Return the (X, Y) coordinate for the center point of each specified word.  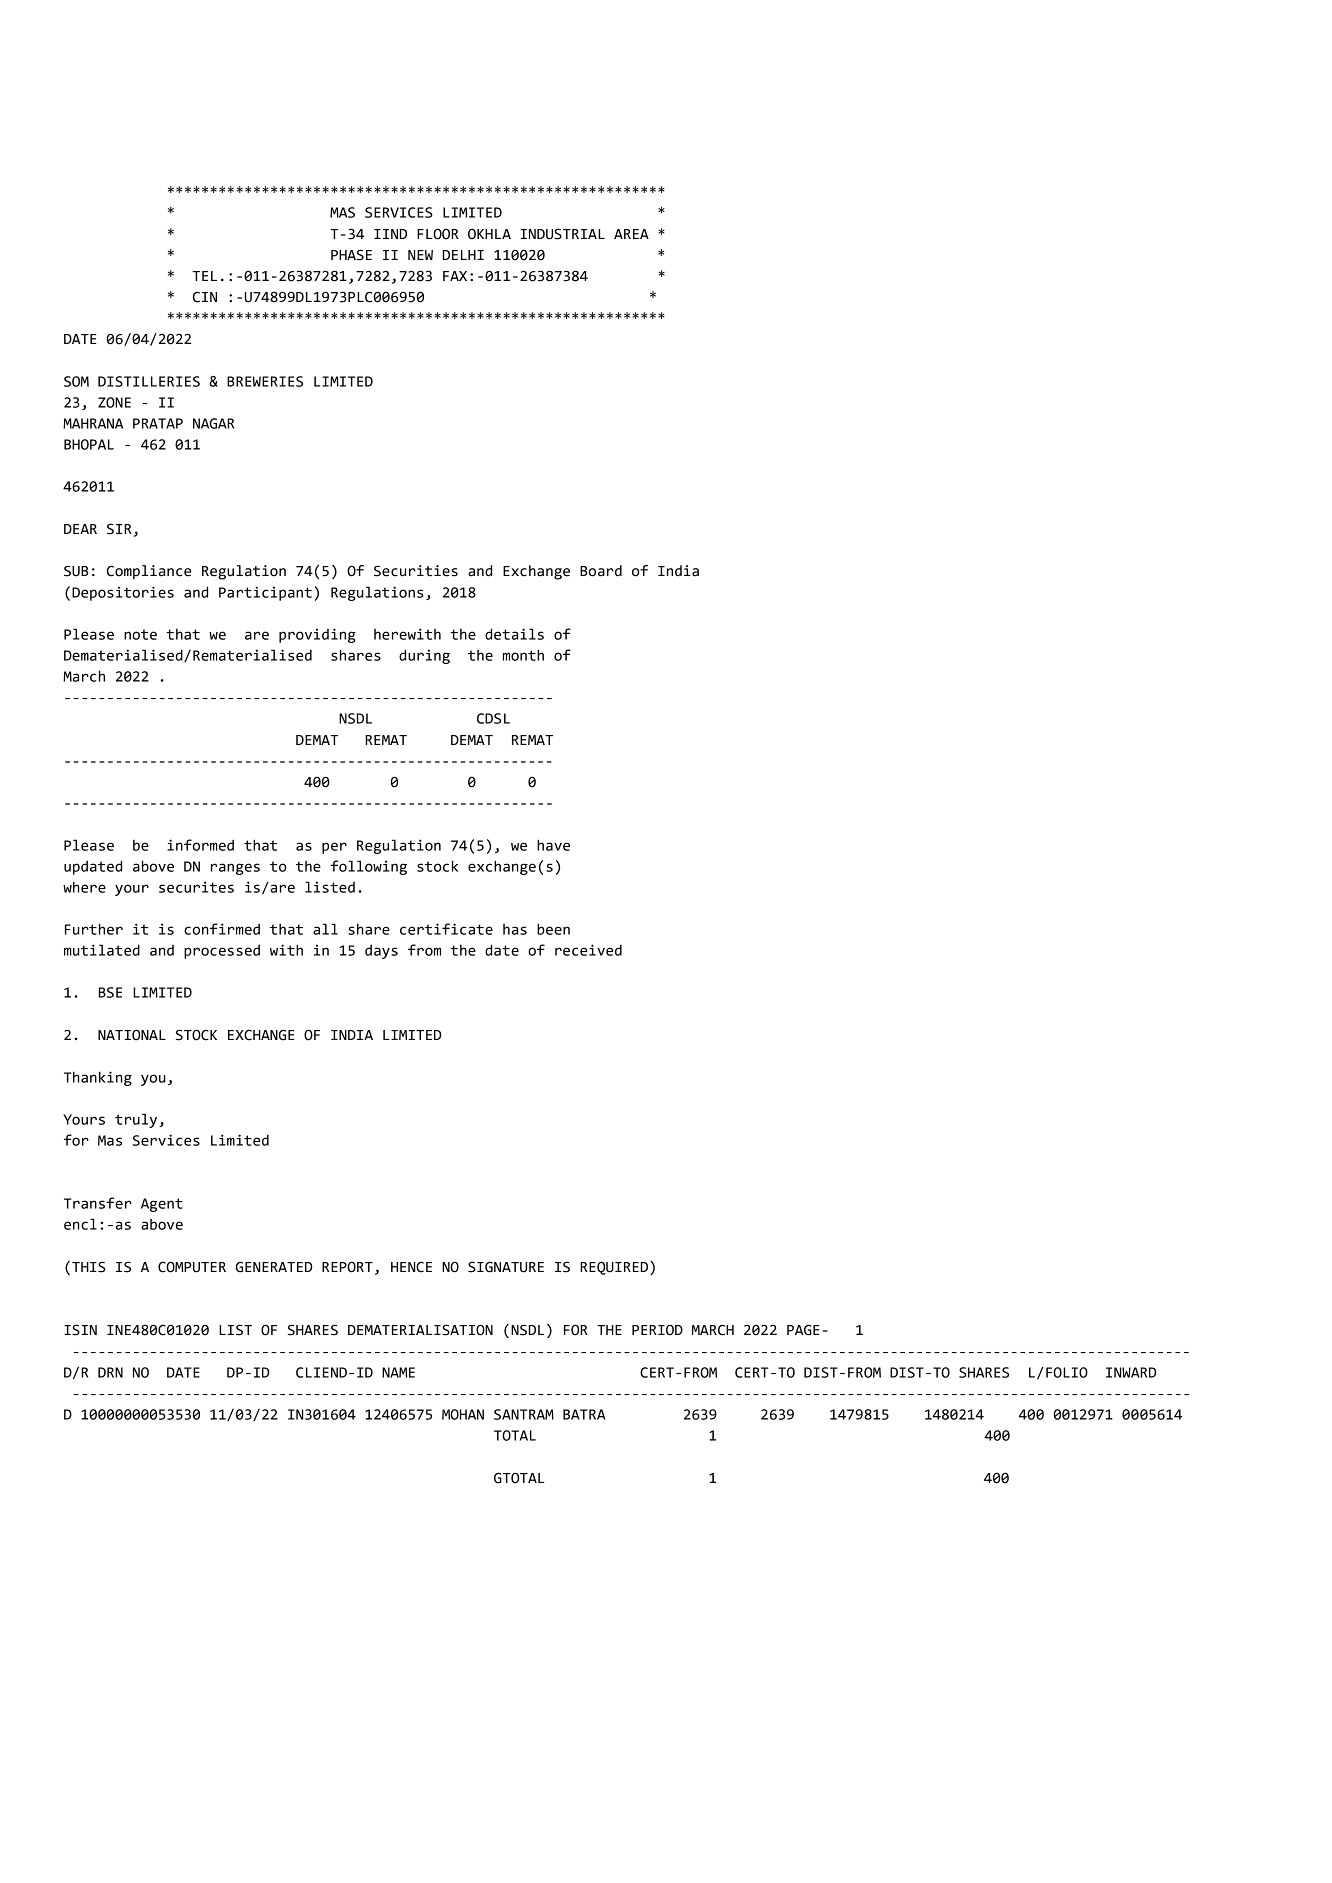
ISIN (80, 1330)
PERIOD (657, 1330)
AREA (631, 234)
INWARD (1131, 1372)
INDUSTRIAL (562, 234)
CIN (205, 297)
